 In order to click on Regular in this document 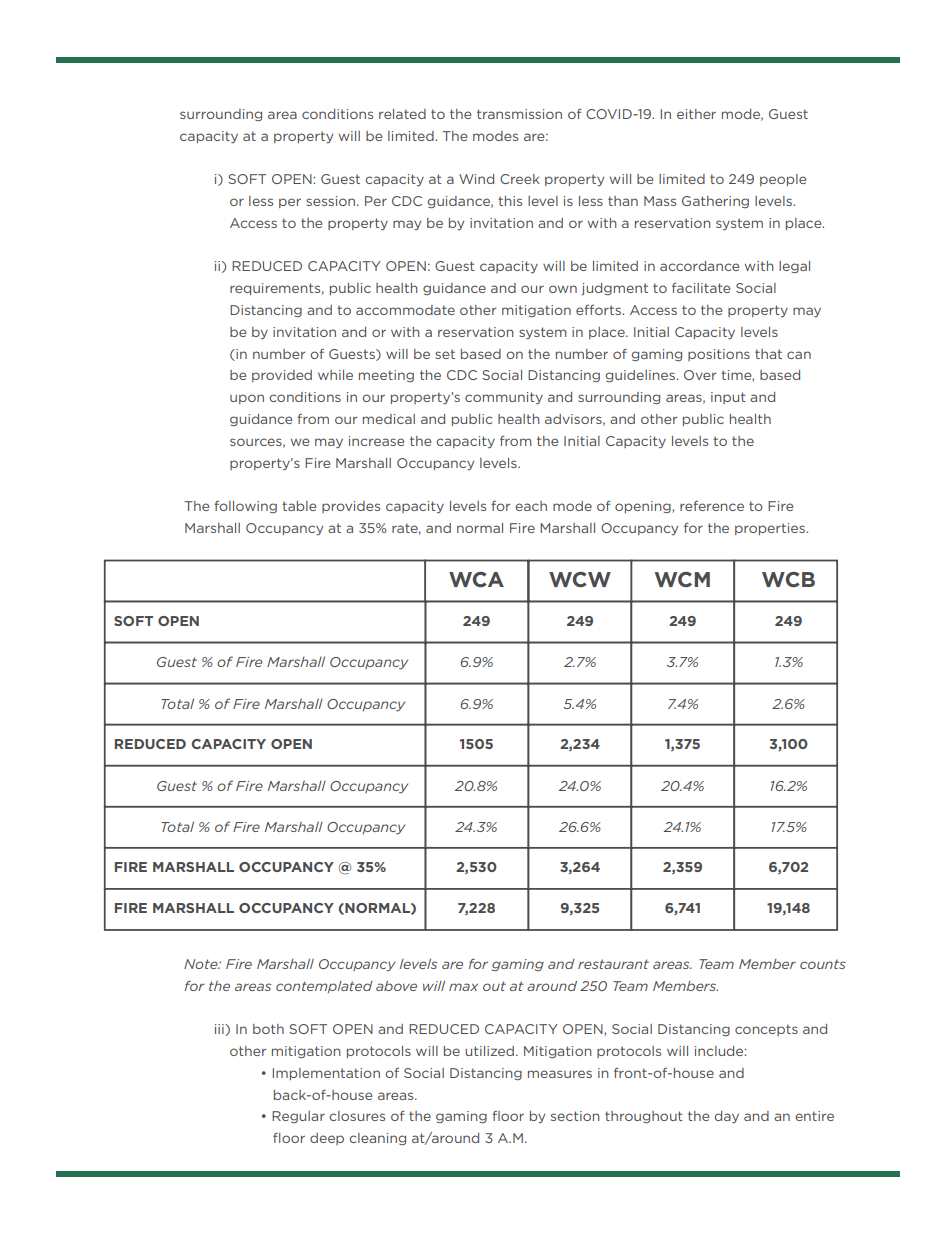, I will do `click(298, 1117)`.
